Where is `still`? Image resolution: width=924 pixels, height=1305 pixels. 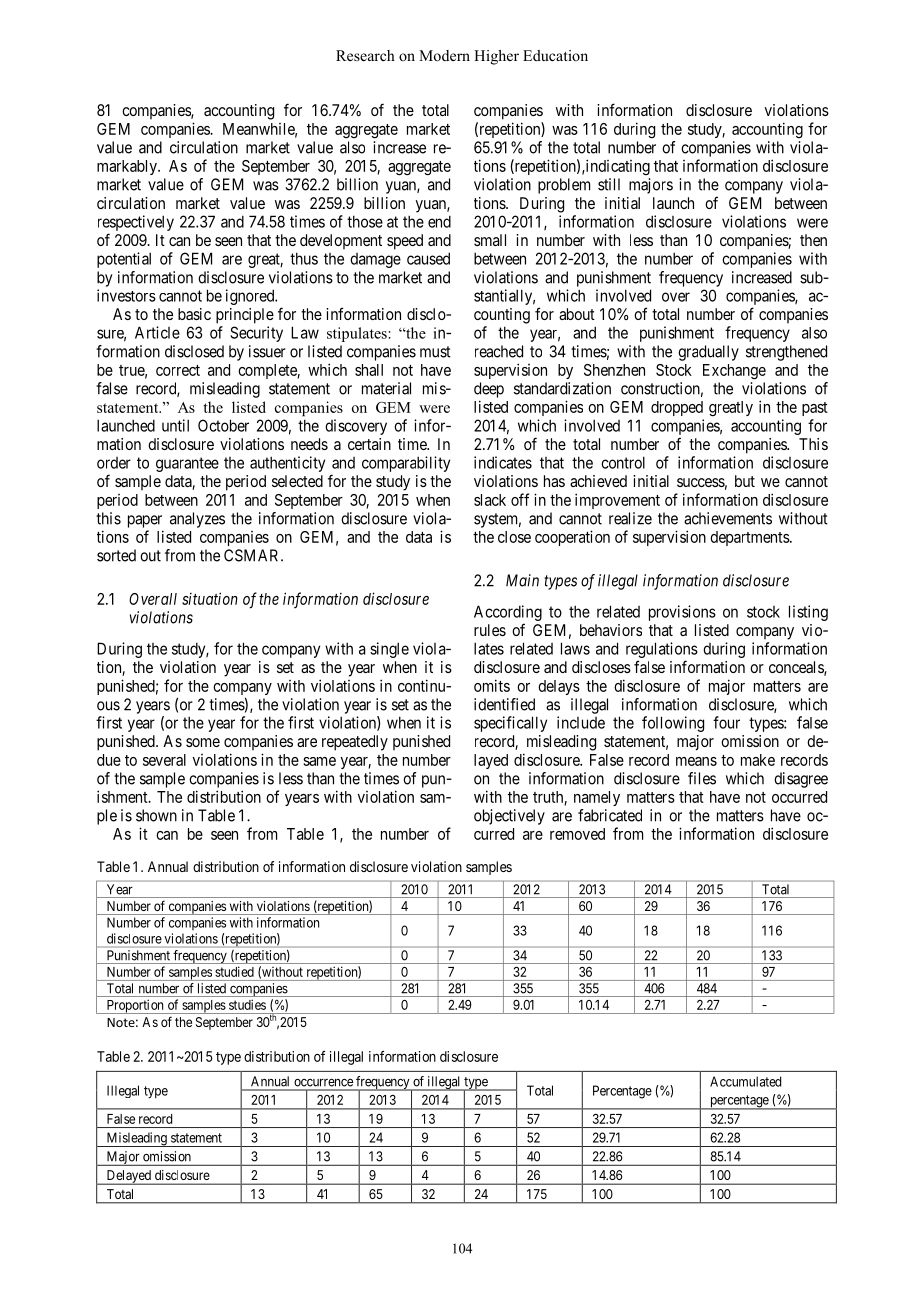
still is located at coordinates (609, 184).
